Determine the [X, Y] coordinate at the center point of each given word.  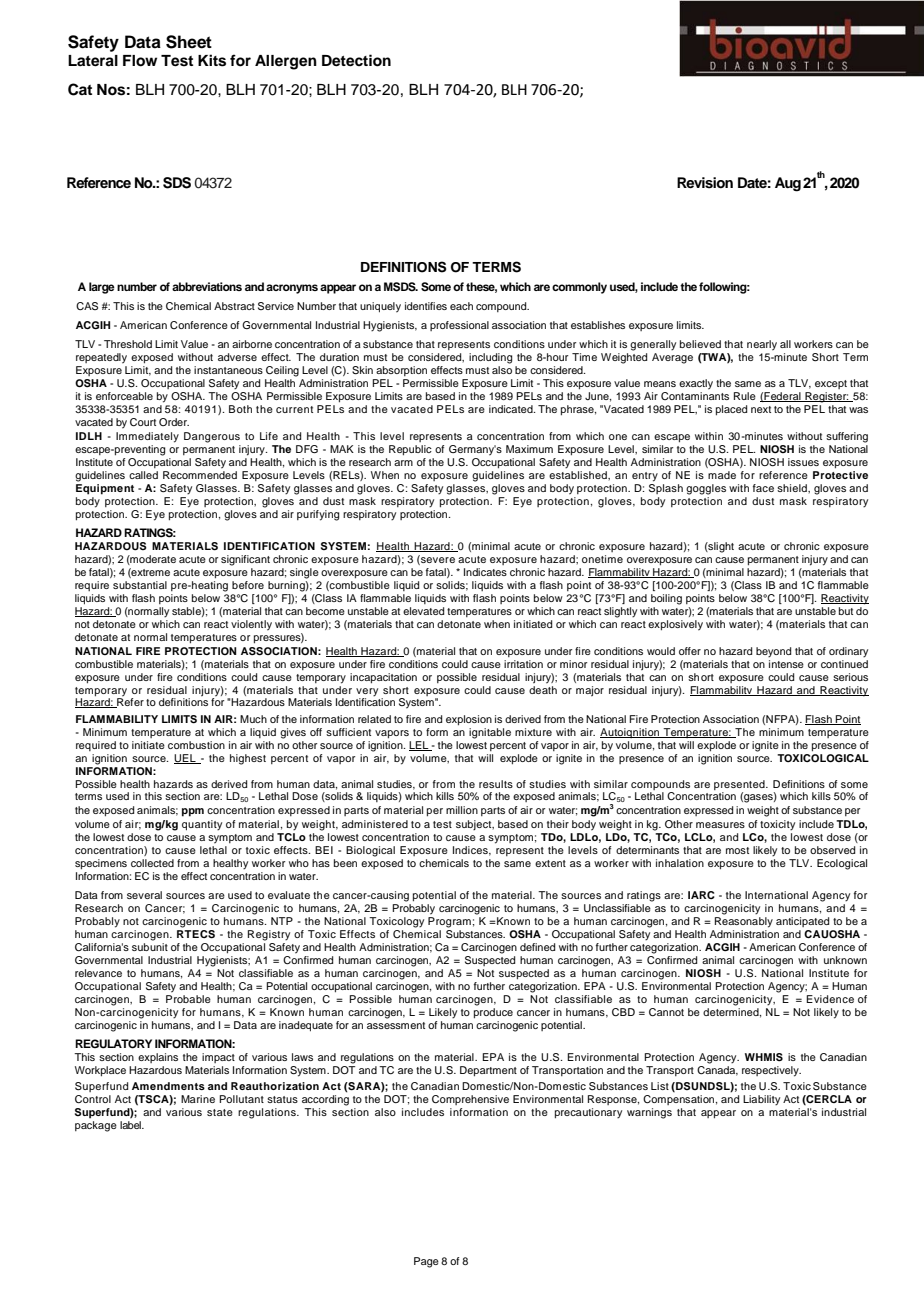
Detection [356, 60]
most [737, 850]
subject [475, 825]
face [763, 488]
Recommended [200, 473]
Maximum [529, 449]
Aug [788, 184]
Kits [212, 60]
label [131, 1125]
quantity [202, 825]
